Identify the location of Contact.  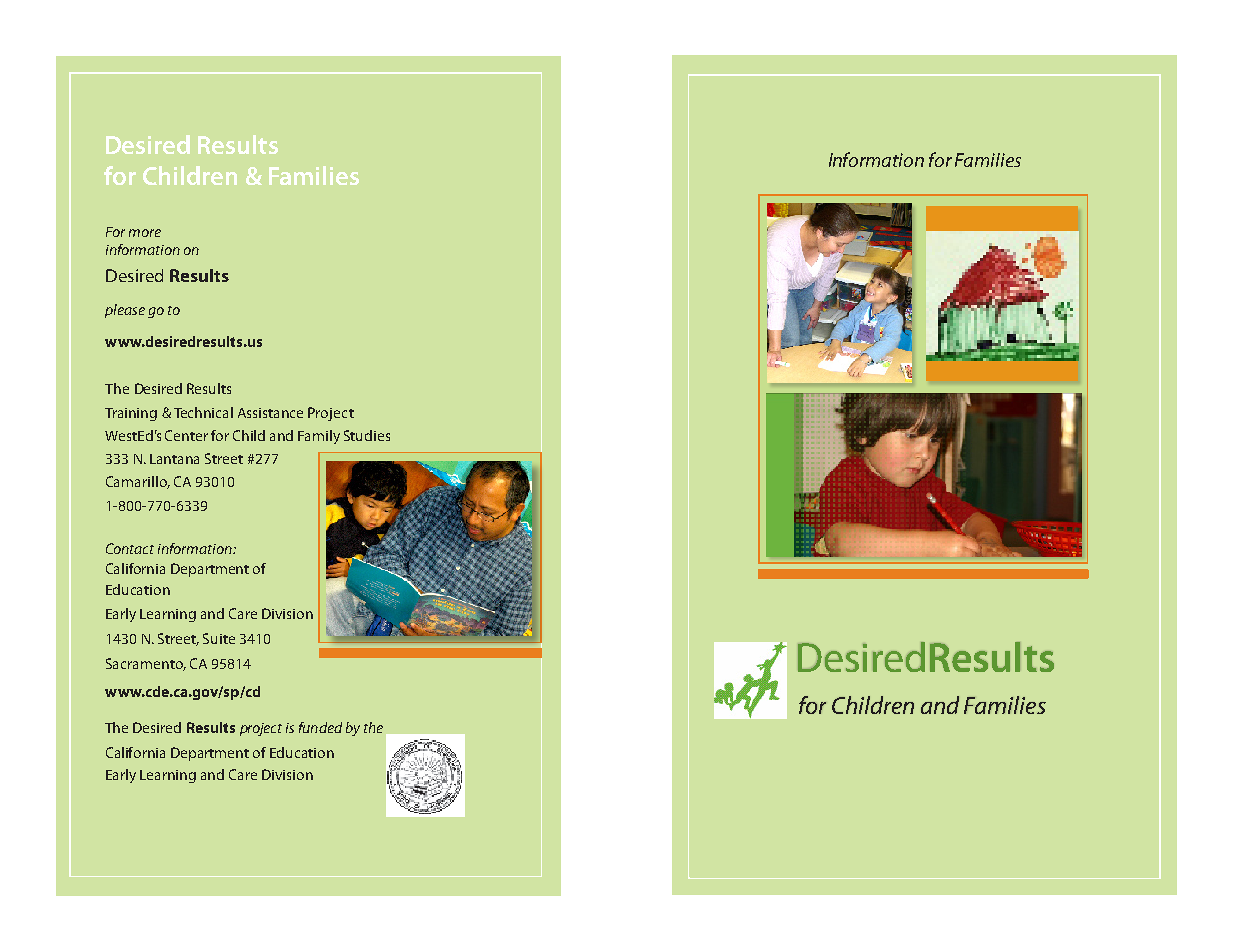
(130, 548).
